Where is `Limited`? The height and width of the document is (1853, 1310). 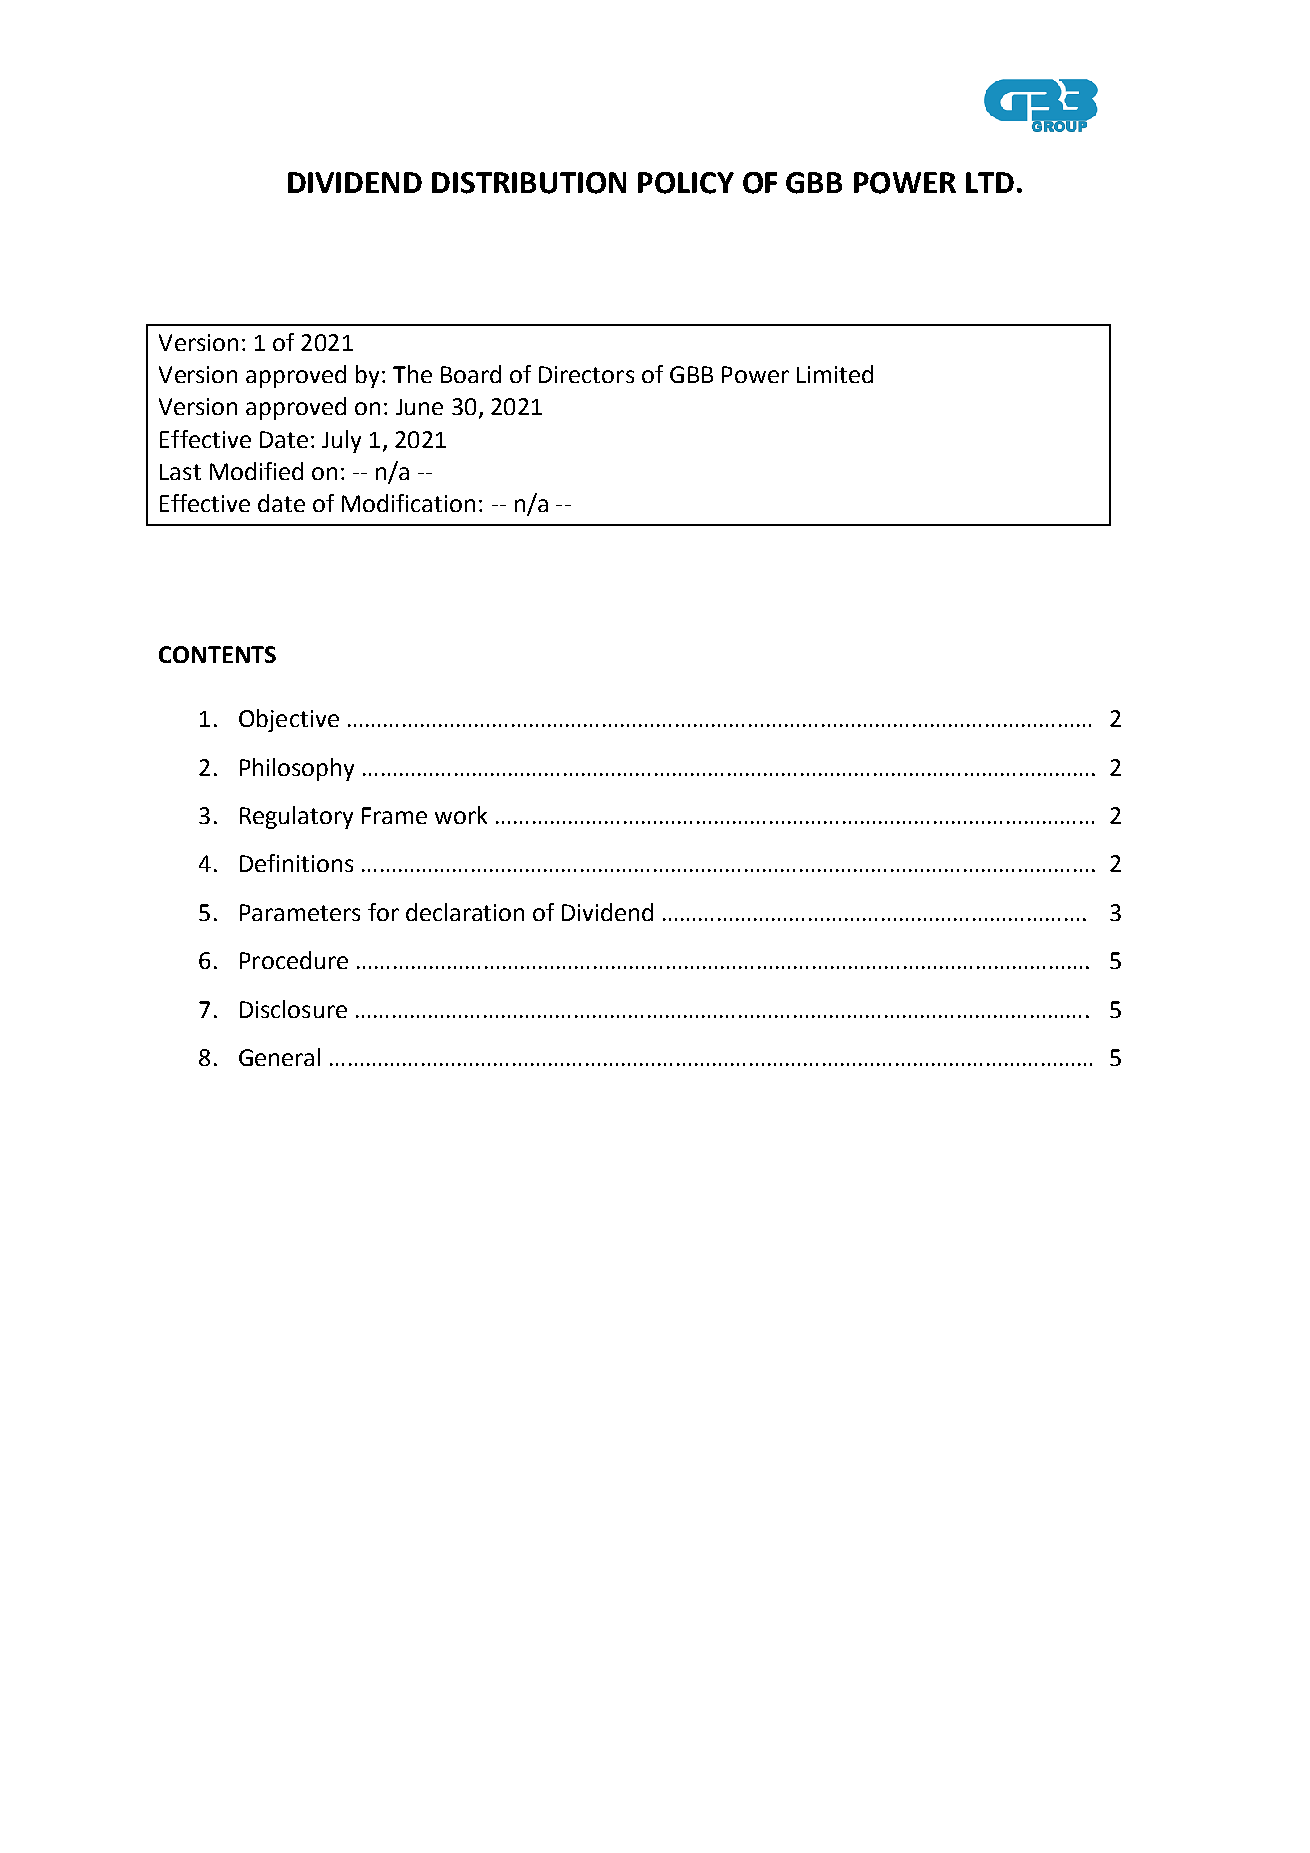
Limited is located at coordinates (835, 374).
